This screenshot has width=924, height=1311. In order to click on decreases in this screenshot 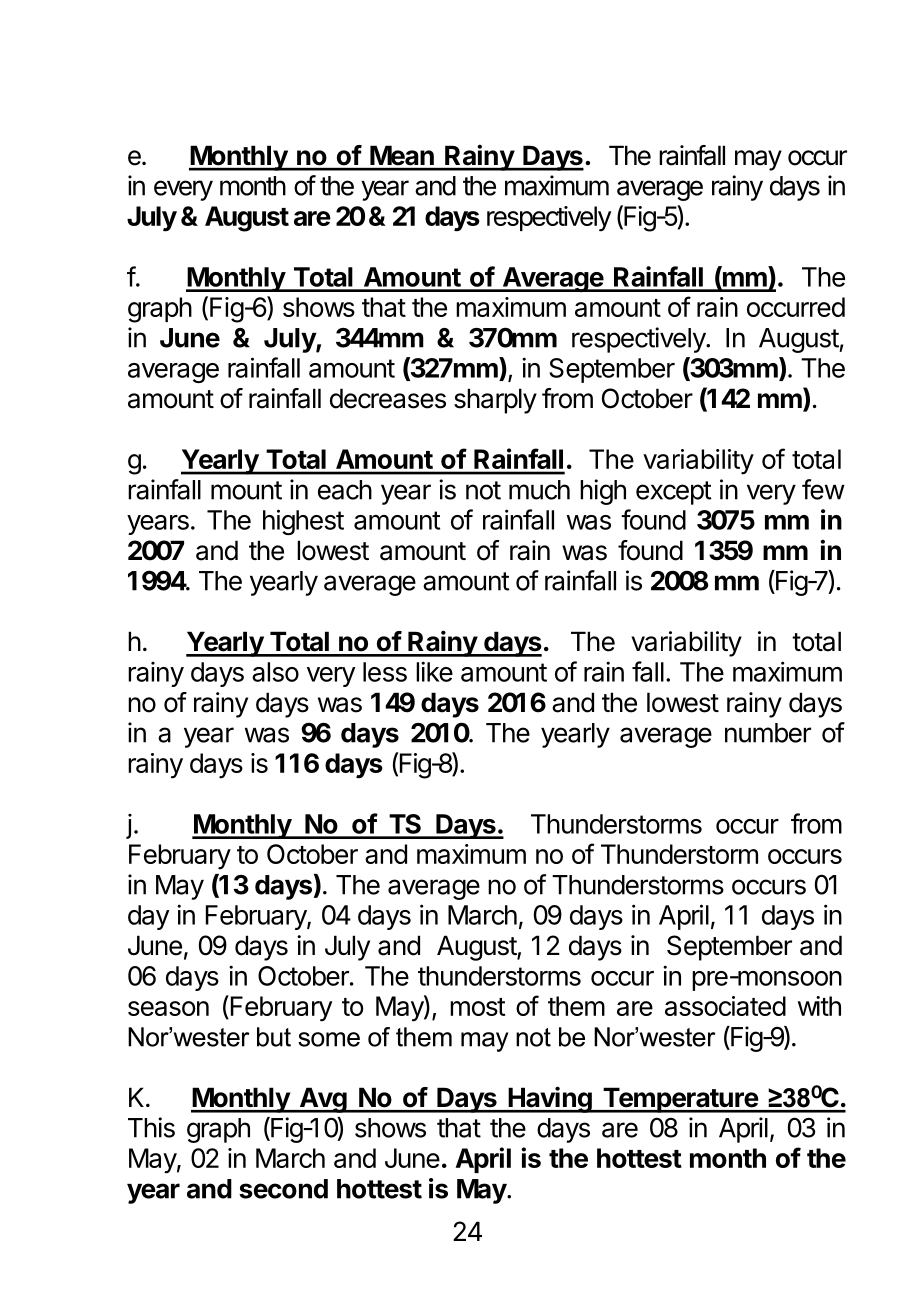, I will do `click(388, 398)`.
